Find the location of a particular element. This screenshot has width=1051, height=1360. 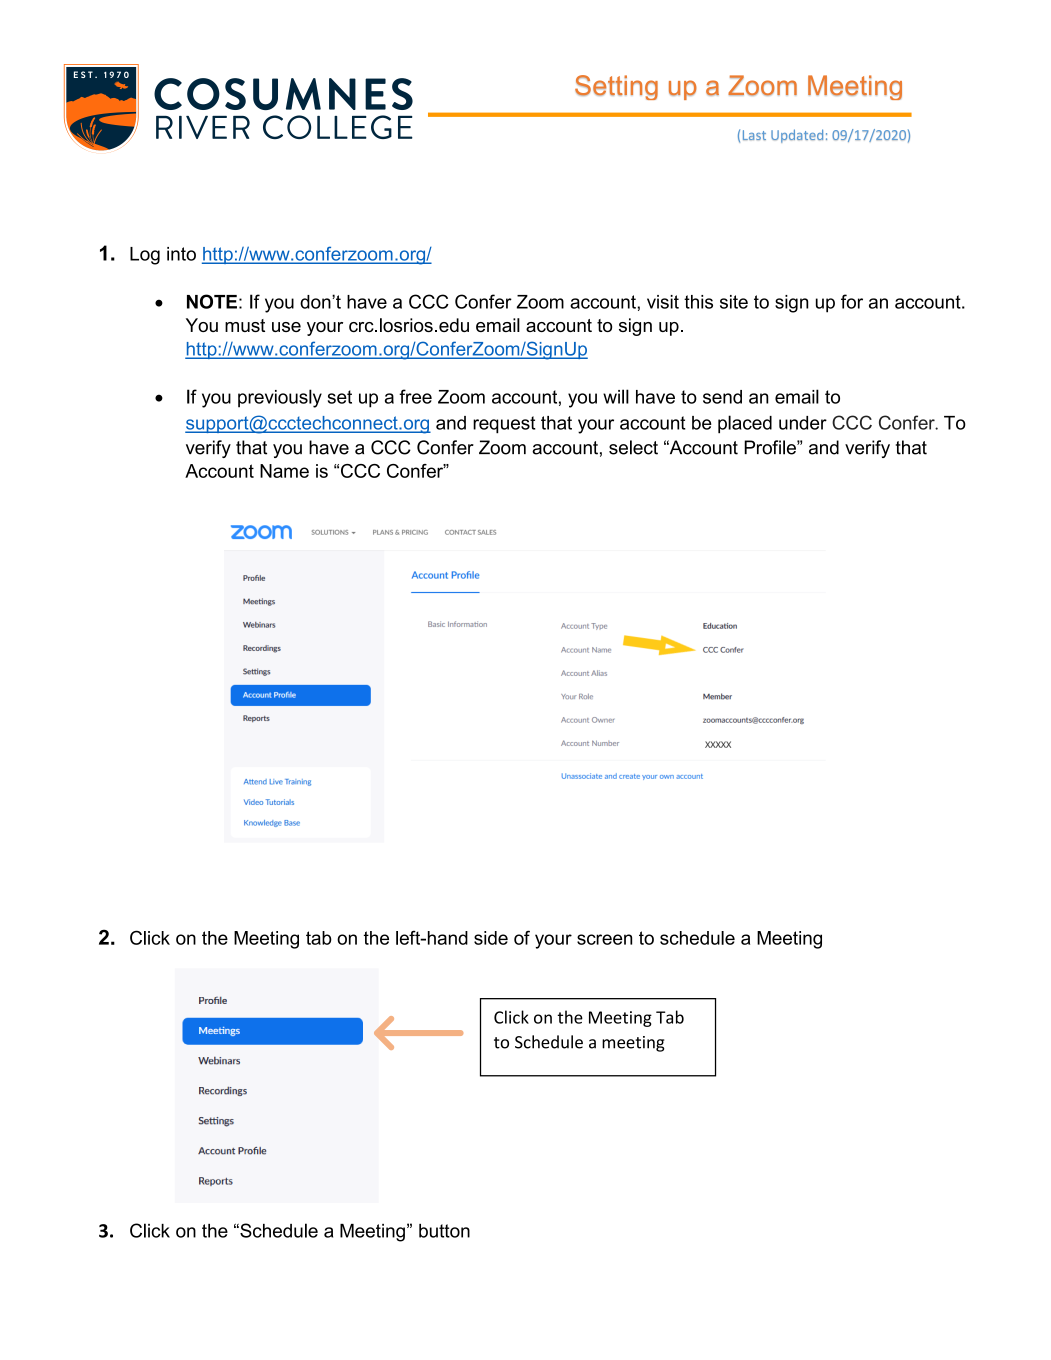

Name is located at coordinates (284, 471).
